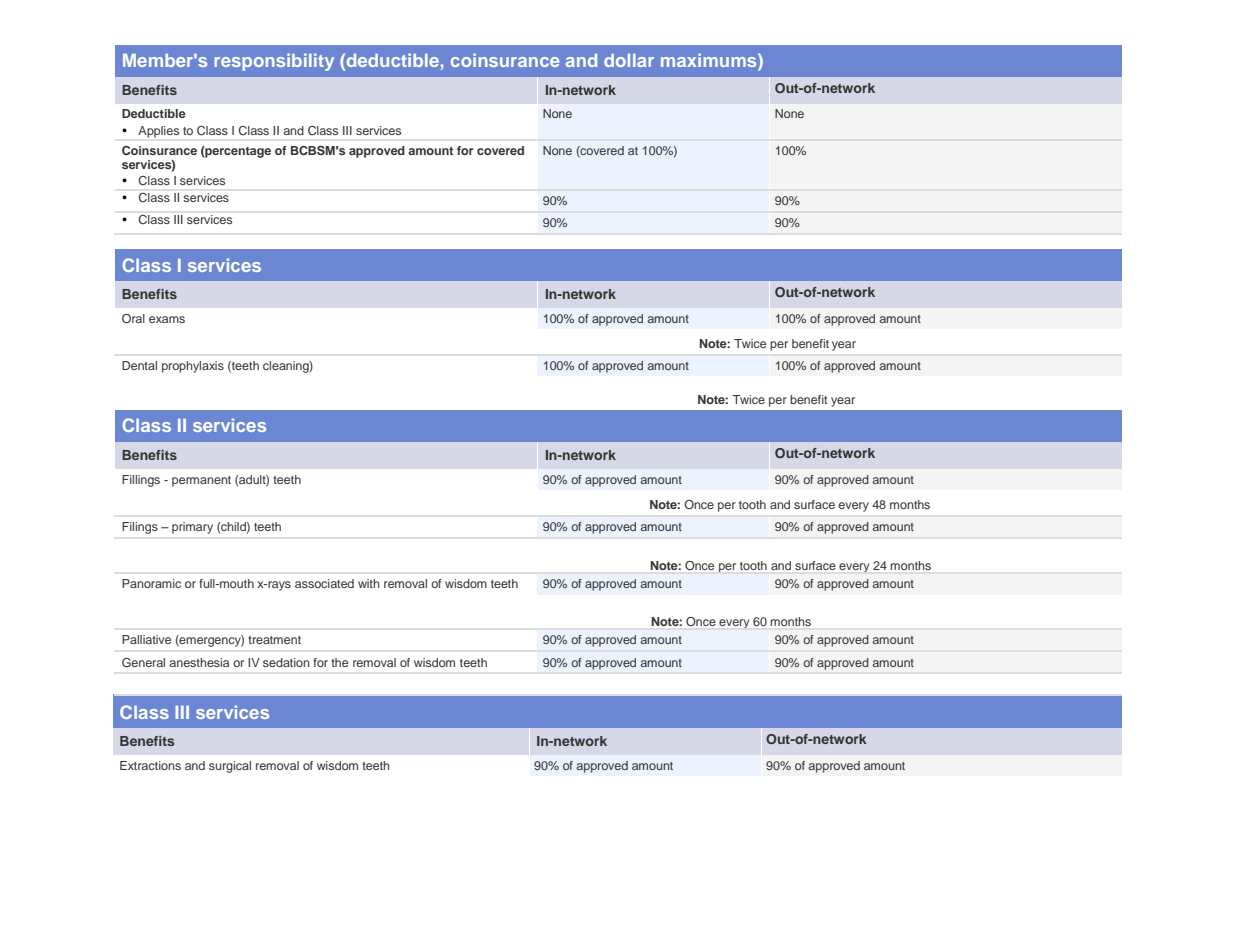 The image size is (1233, 952). Describe the element at coordinates (193, 367) in the screenshot. I see `prophylaxis` at that location.
